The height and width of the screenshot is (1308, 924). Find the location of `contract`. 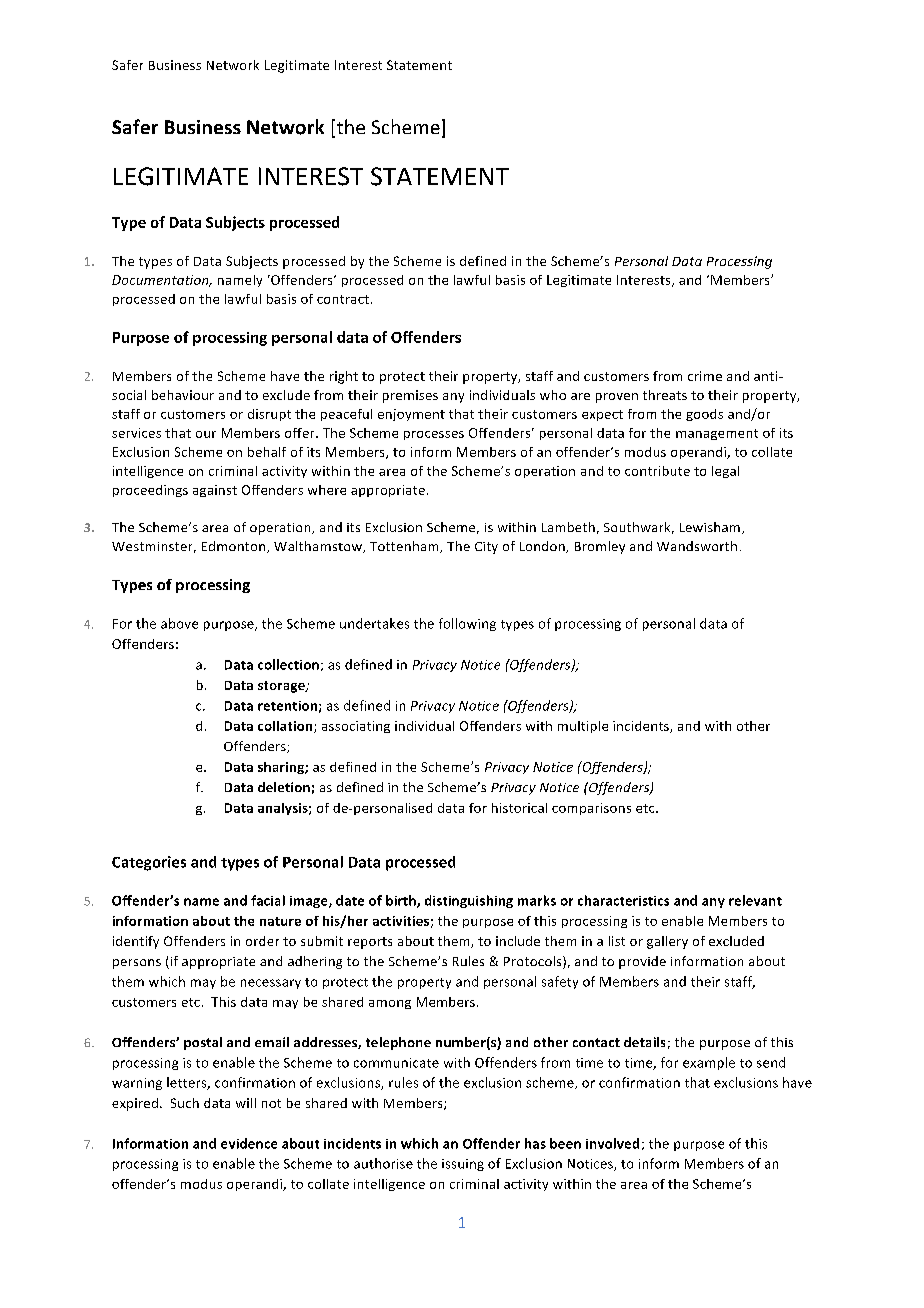

contract is located at coordinates (343, 299).
